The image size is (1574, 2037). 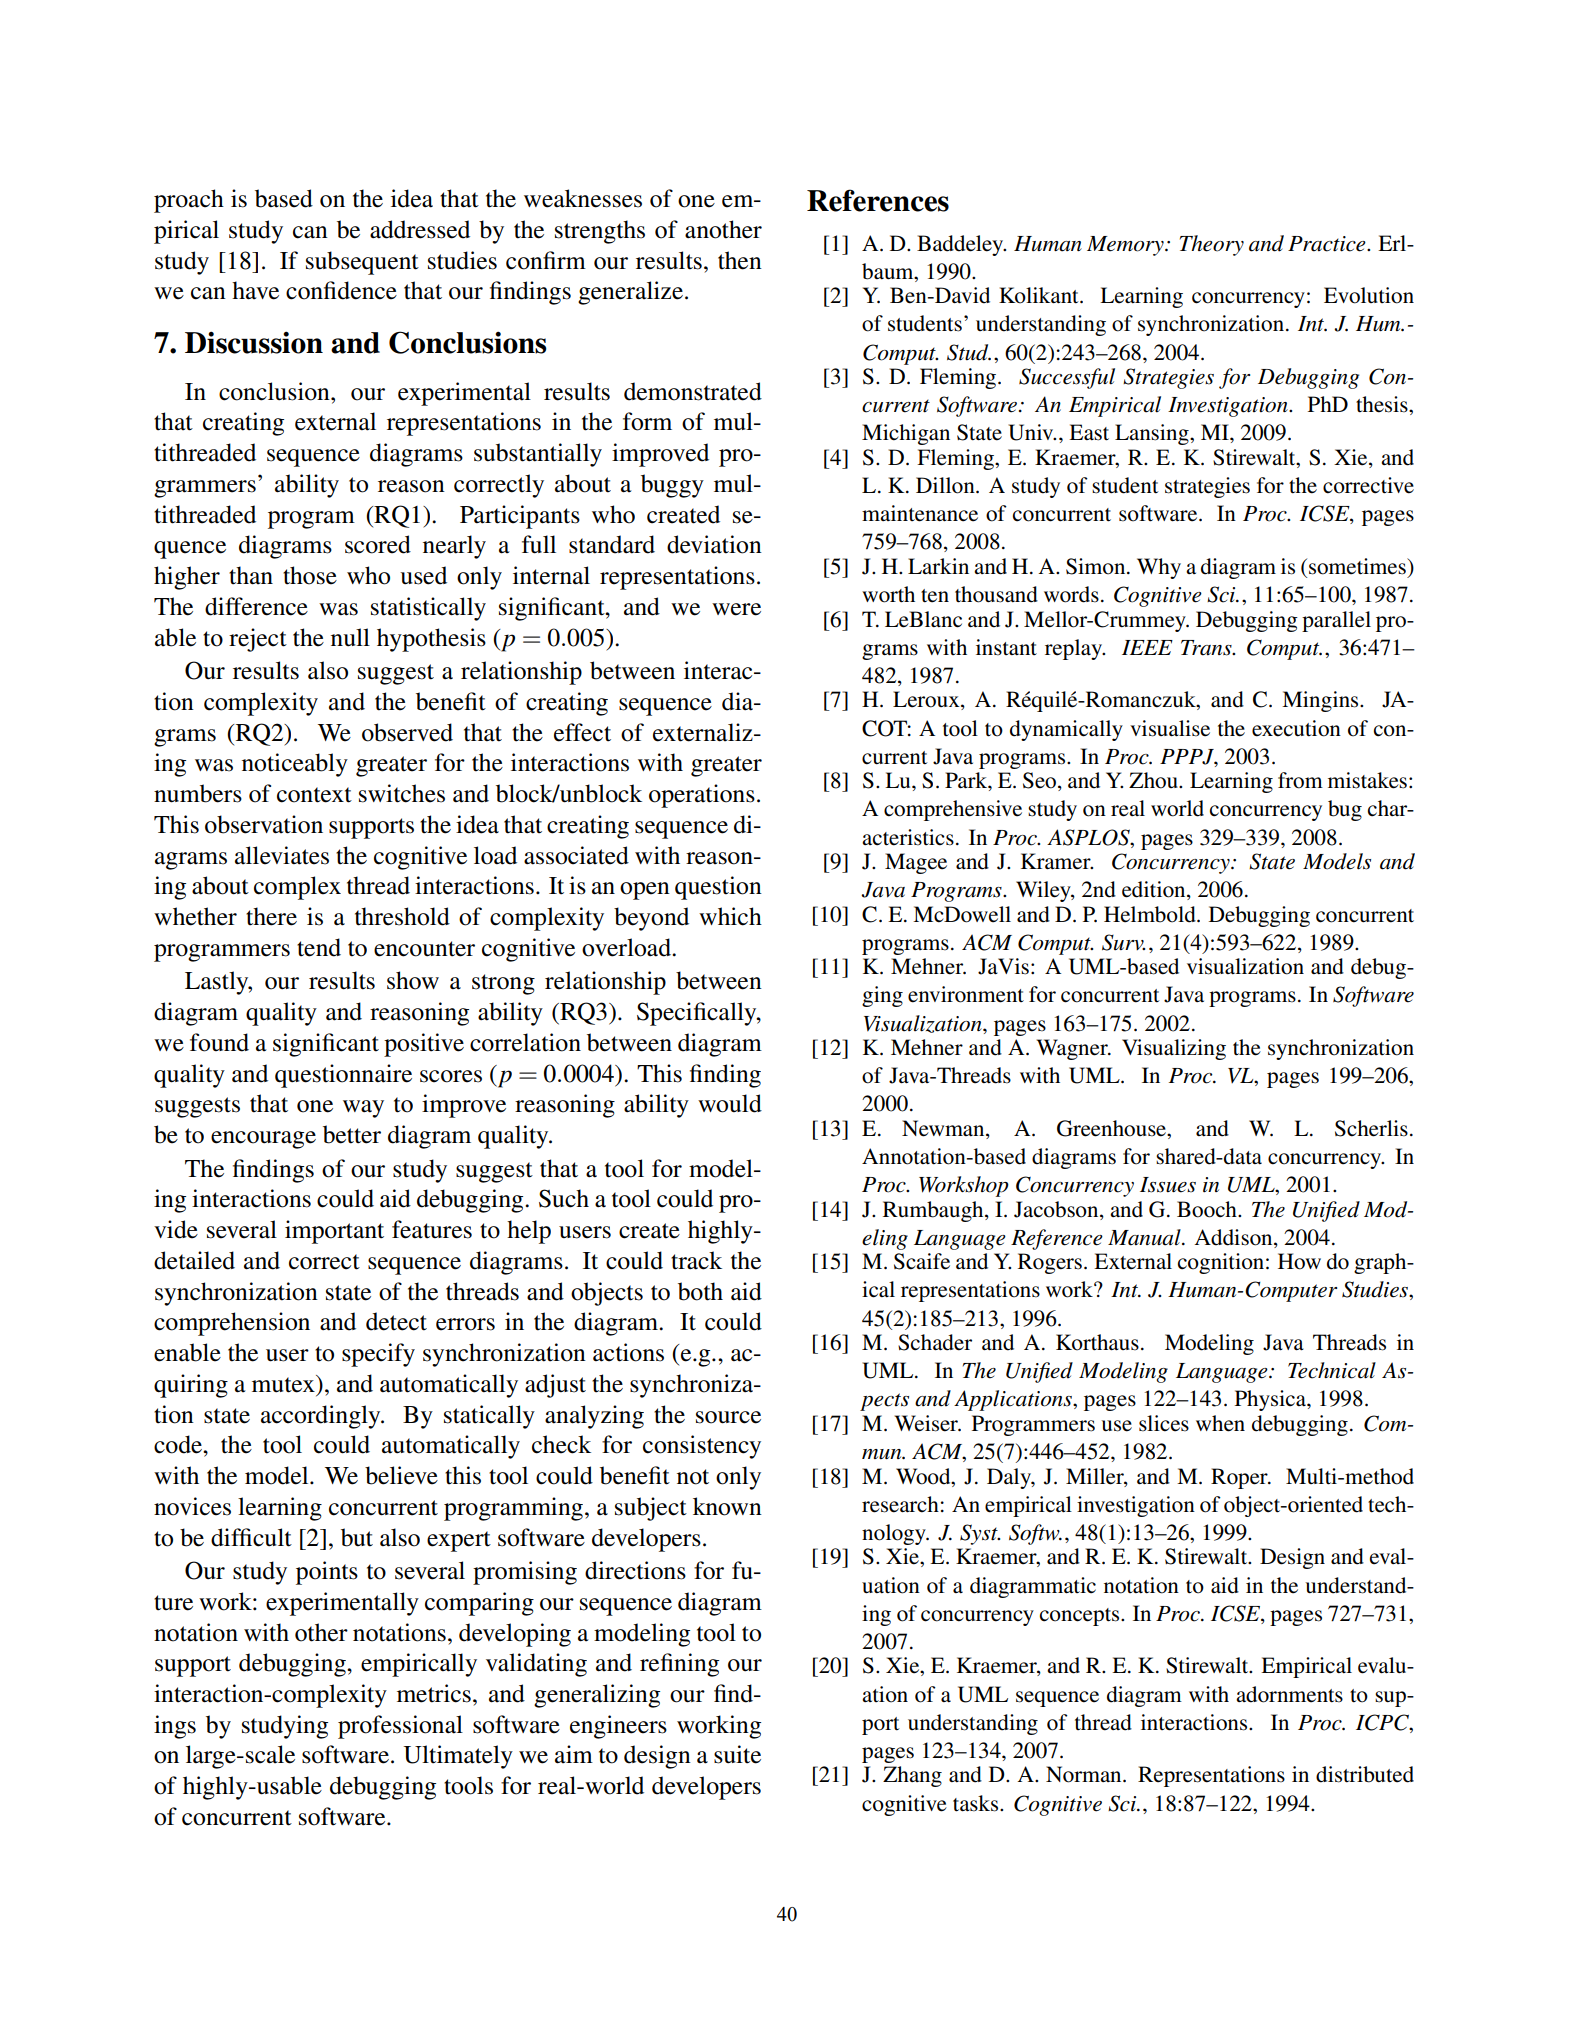 I want to click on subsequent, so click(x=362, y=263).
